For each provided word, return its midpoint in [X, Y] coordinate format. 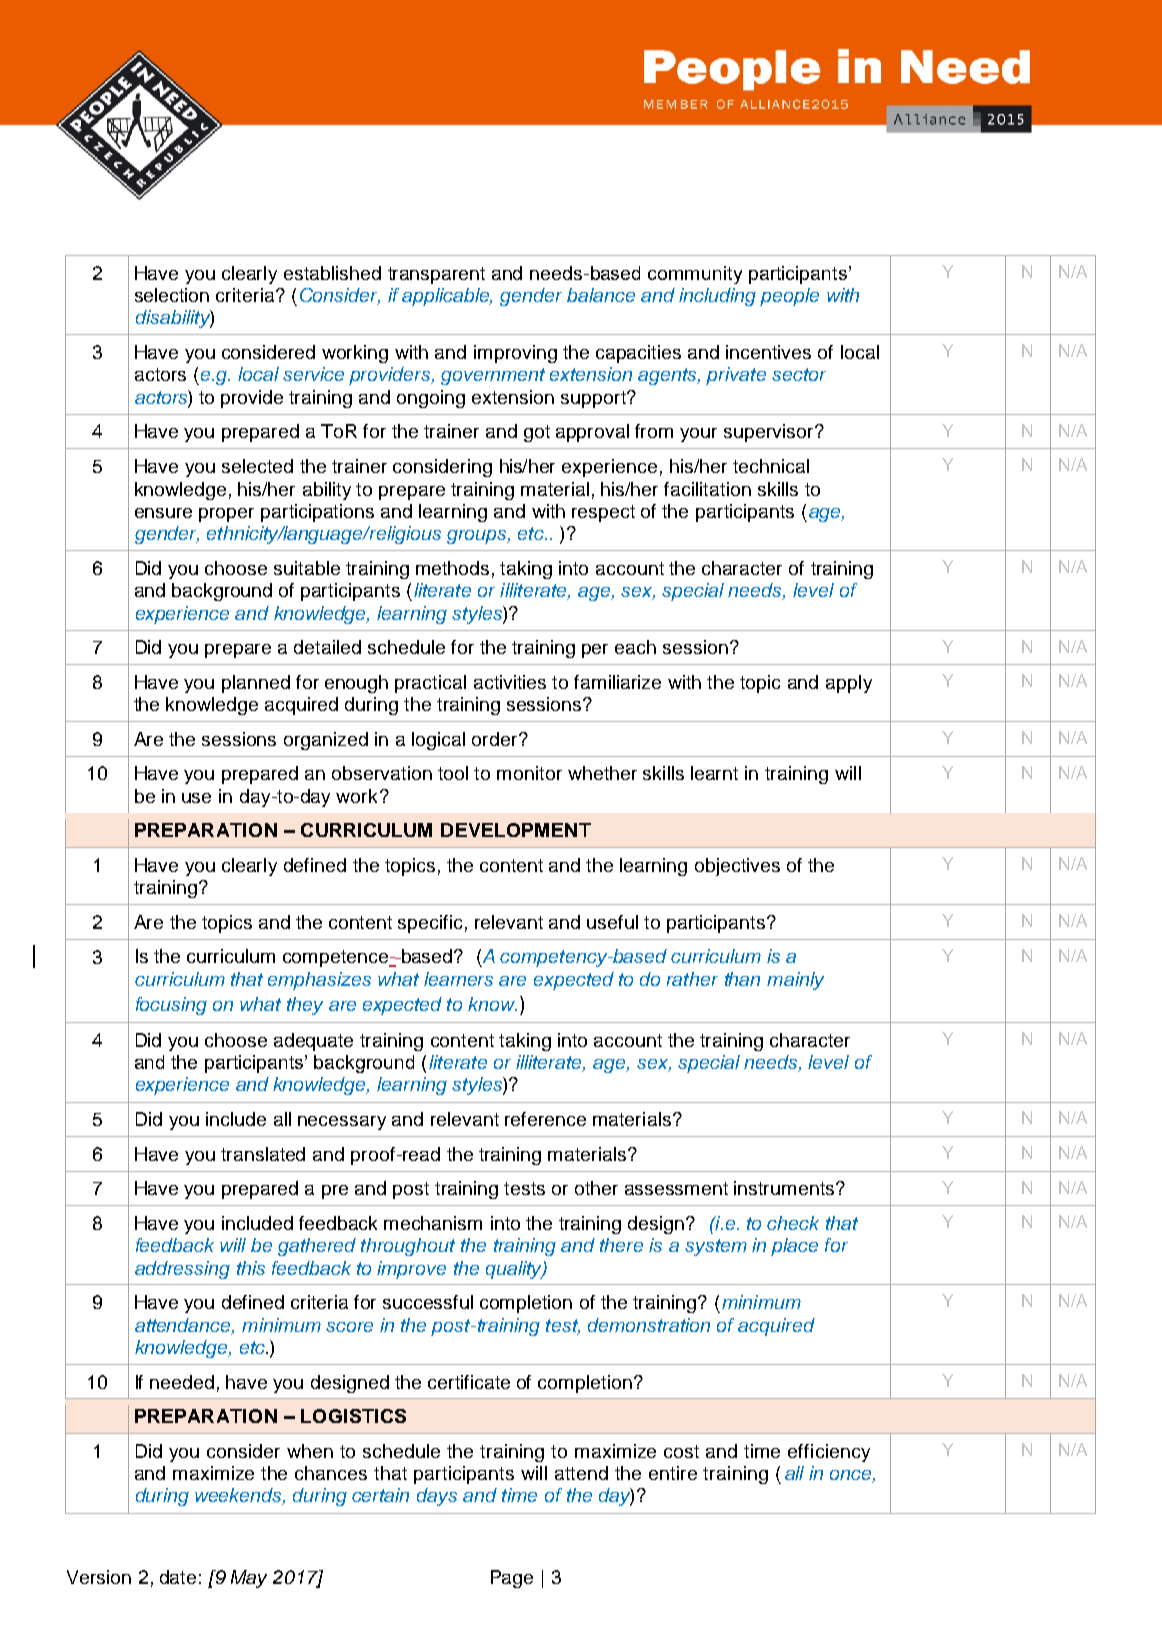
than [742, 979]
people [789, 297]
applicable [447, 297]
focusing [171, 1006]
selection [172, 295]
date [178, 1577]
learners [458, 979]
